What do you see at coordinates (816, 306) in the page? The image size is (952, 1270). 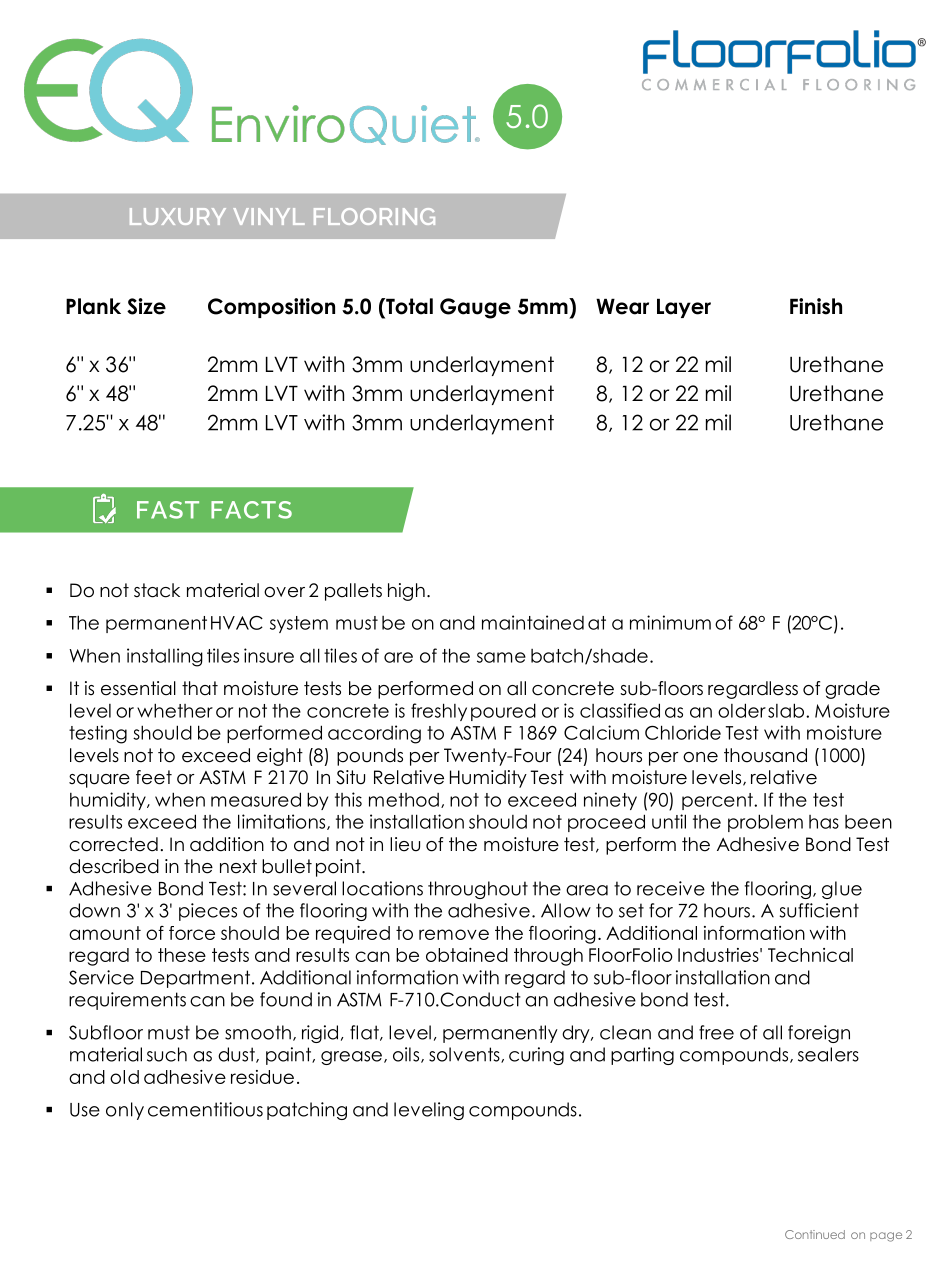 I see `Finish` at bounding box center [816, 306].
